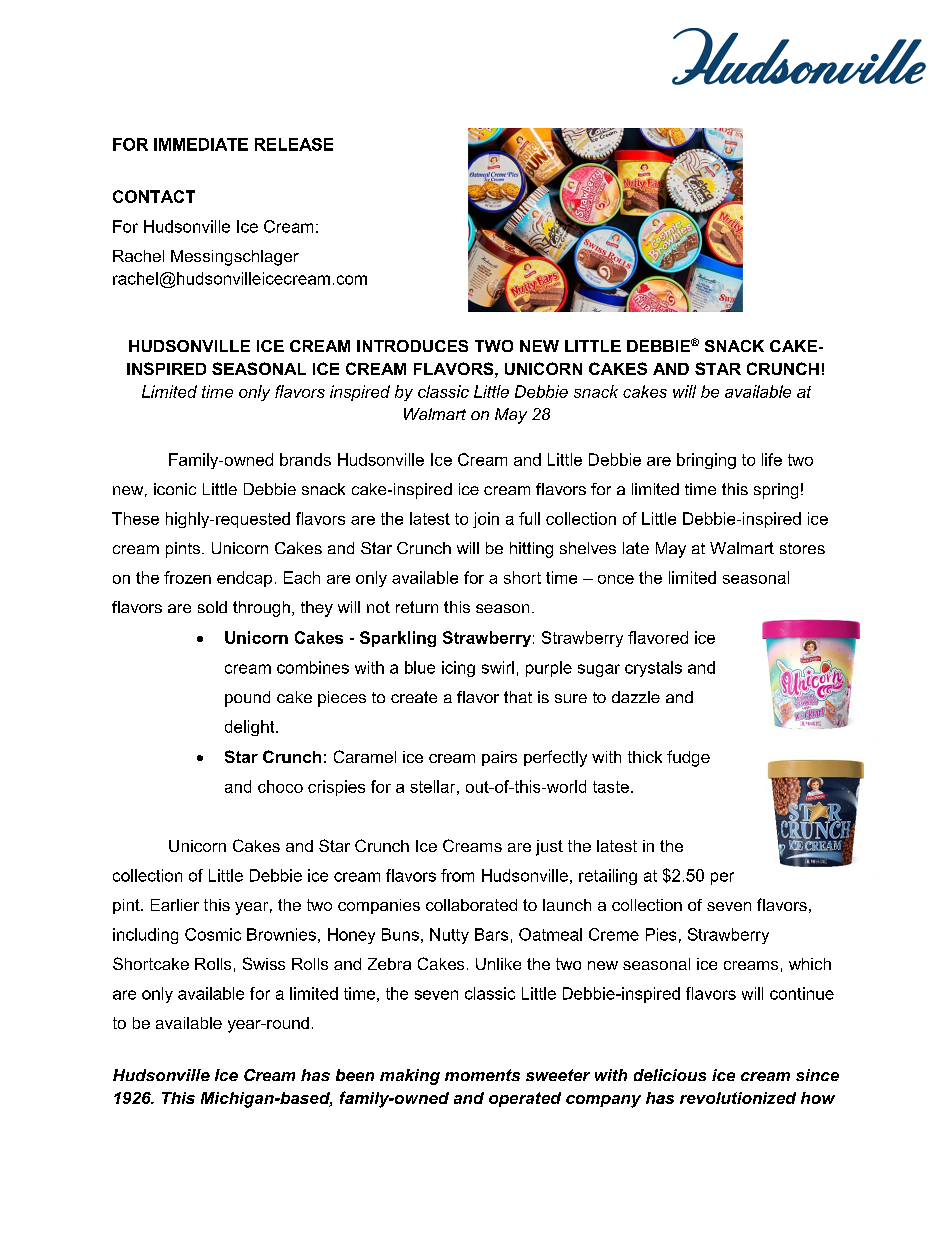 This page has width=952, height=1233. Describe the element at coordinates (175, 489) in the page. I see `iconic` at that location.
